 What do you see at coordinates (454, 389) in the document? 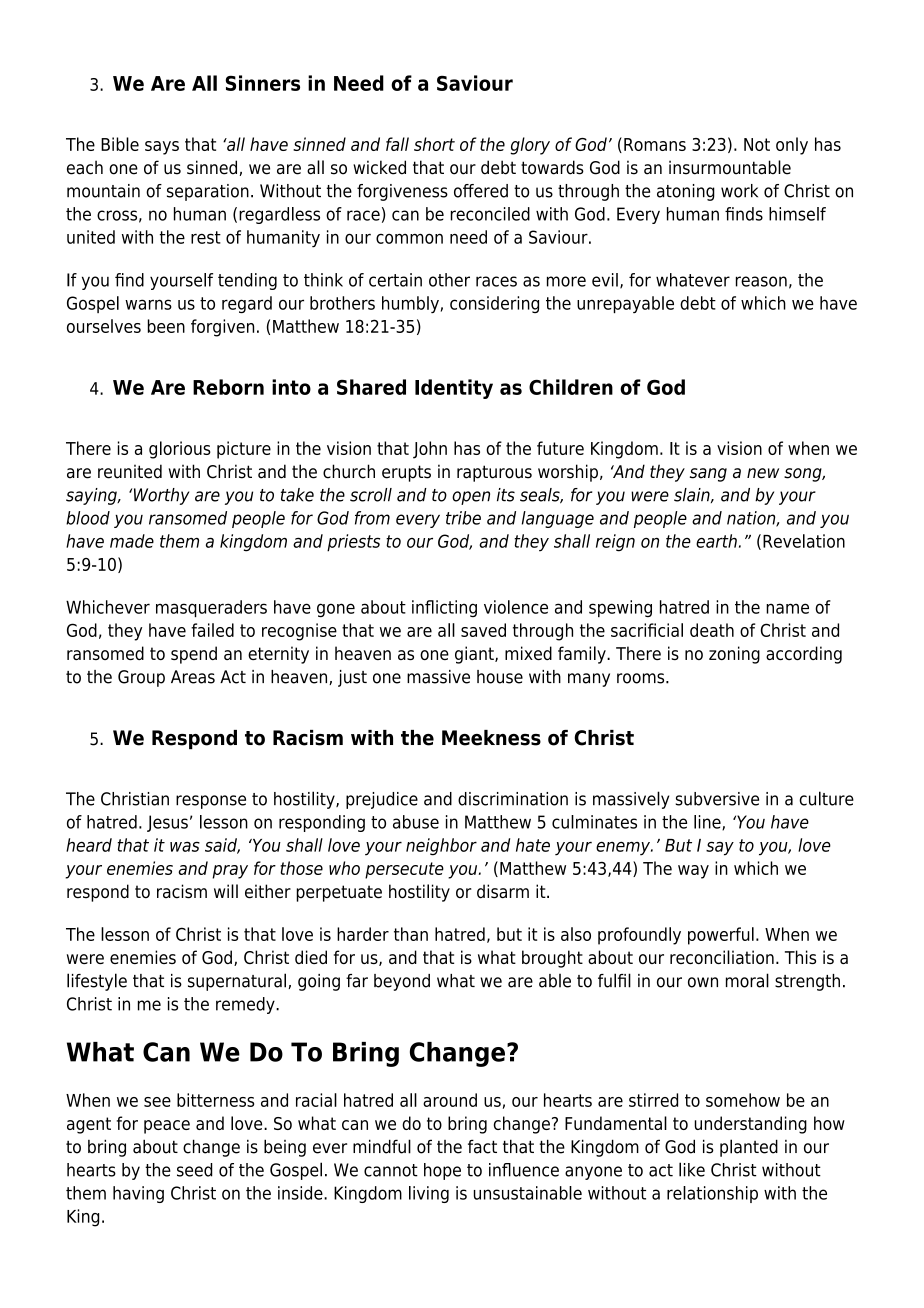
I see `Identity` at bounding box center [454, 389].
